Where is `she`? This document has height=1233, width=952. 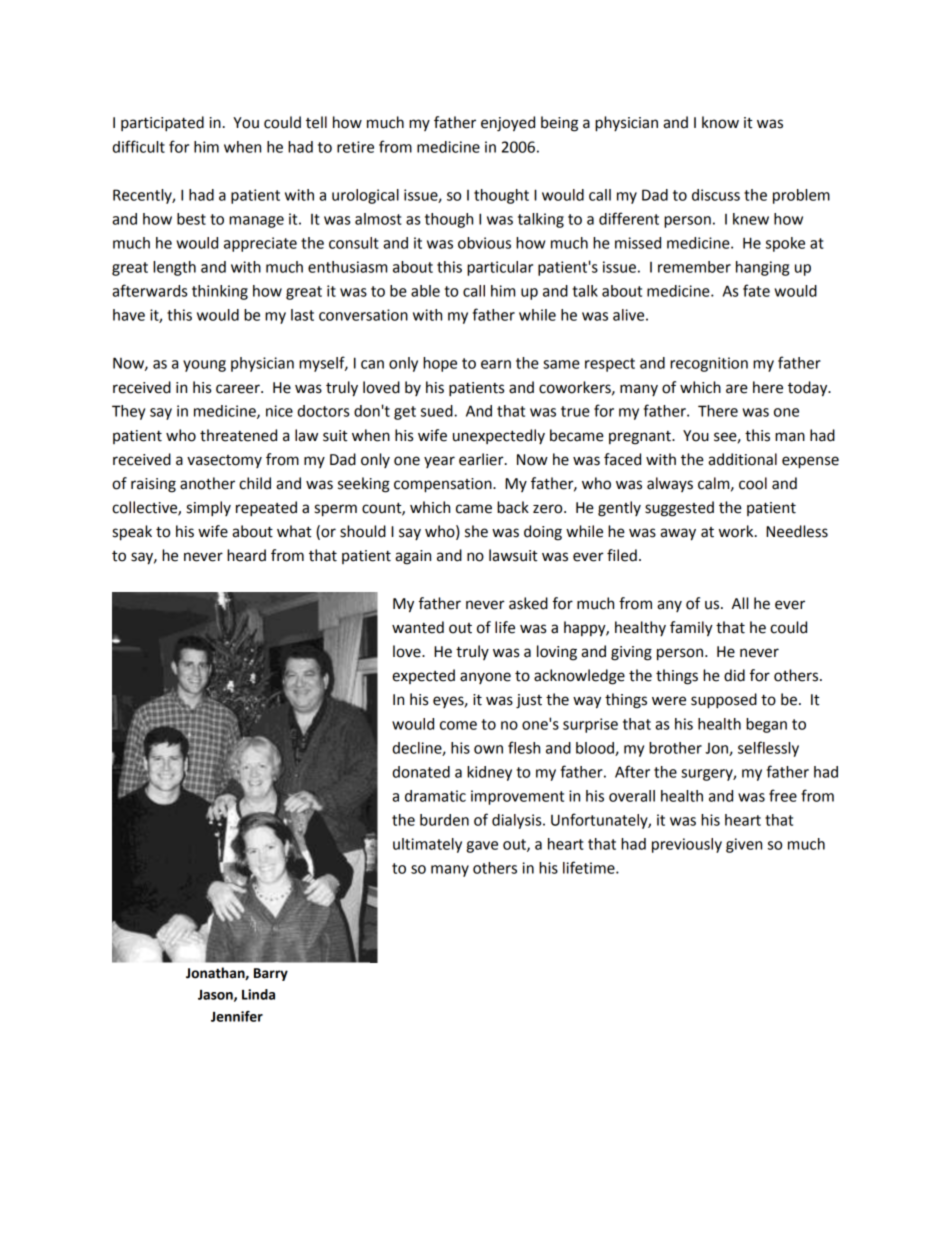
she is located at coordinates (476, 531).
